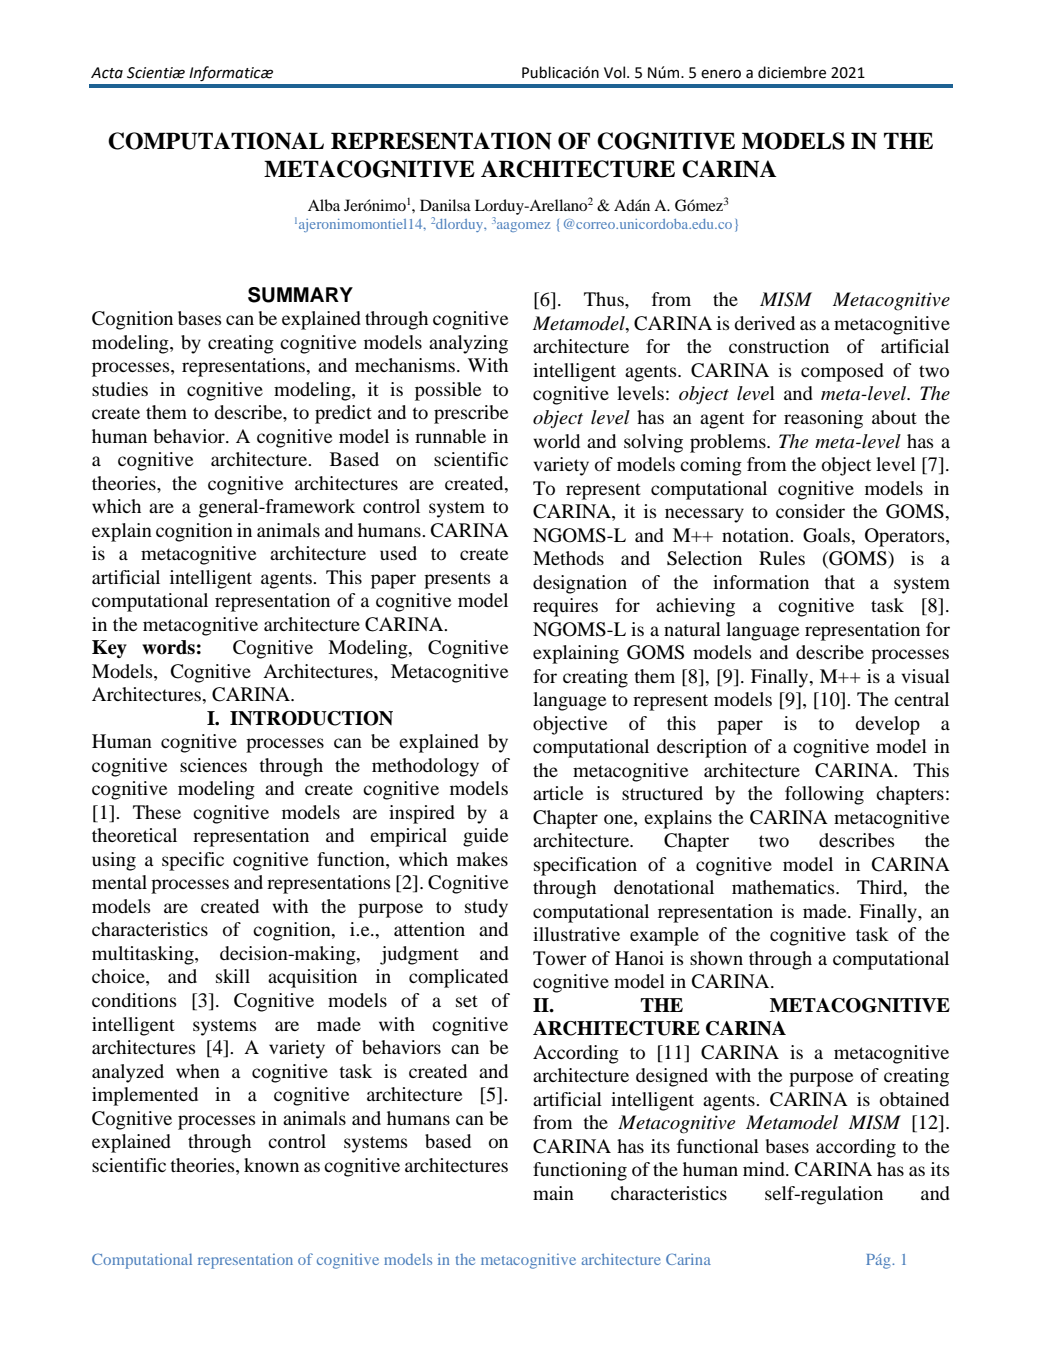 This screenshot has height=1349, width=1042. Describe the element at coordinates (716, 958) in the screenshot. I see `shown` at that location.
